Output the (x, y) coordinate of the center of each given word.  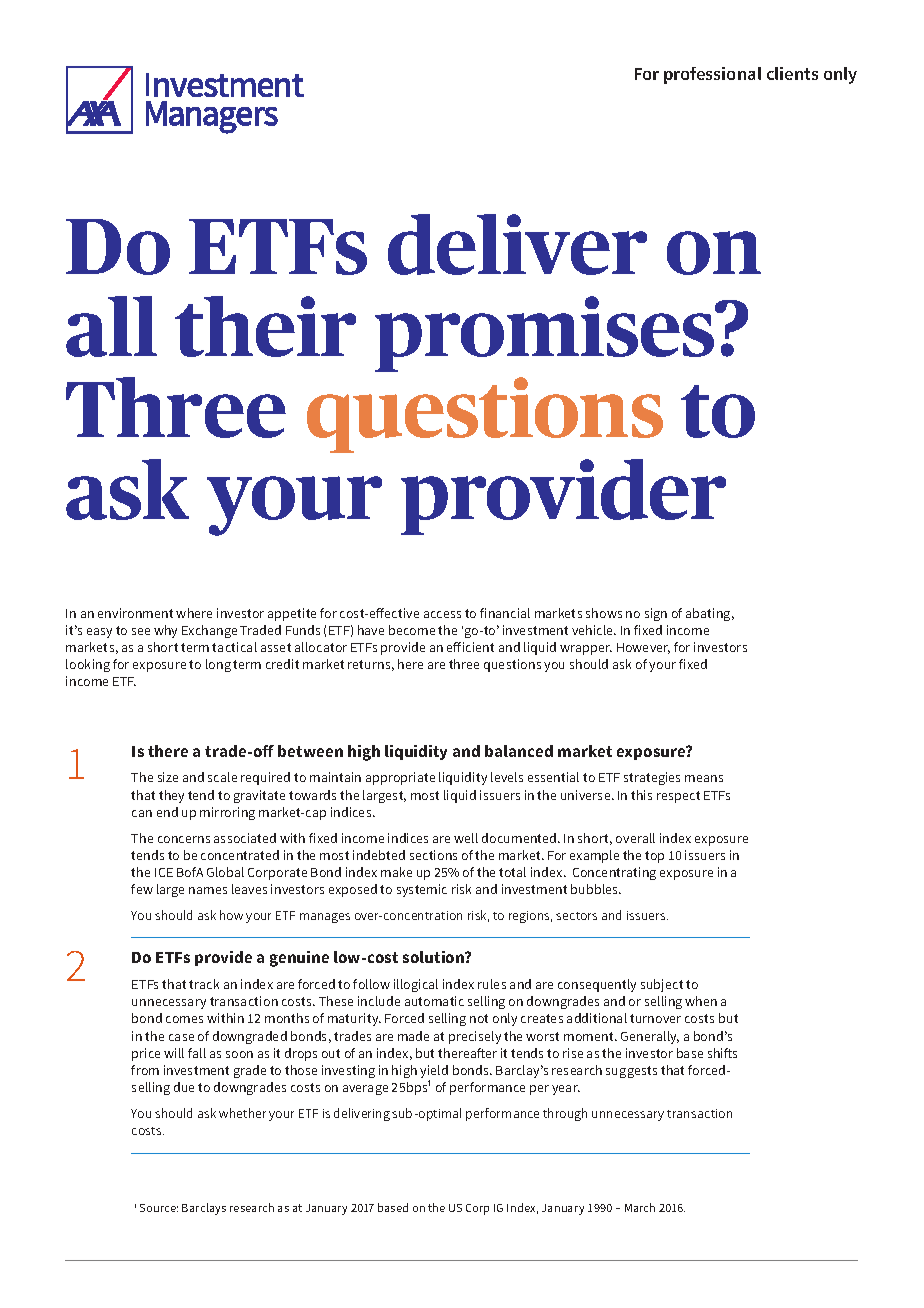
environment (135, 613)
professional (712, 75)
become (412, 630)
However (643, 648)
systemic (422, 890)
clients (792, 73)
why (165, 631)
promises (546, 334)
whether (242, 1113)
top (654, 857)
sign (656, 614)
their (265, 326)
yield (434, 1073)
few (142, 889)
